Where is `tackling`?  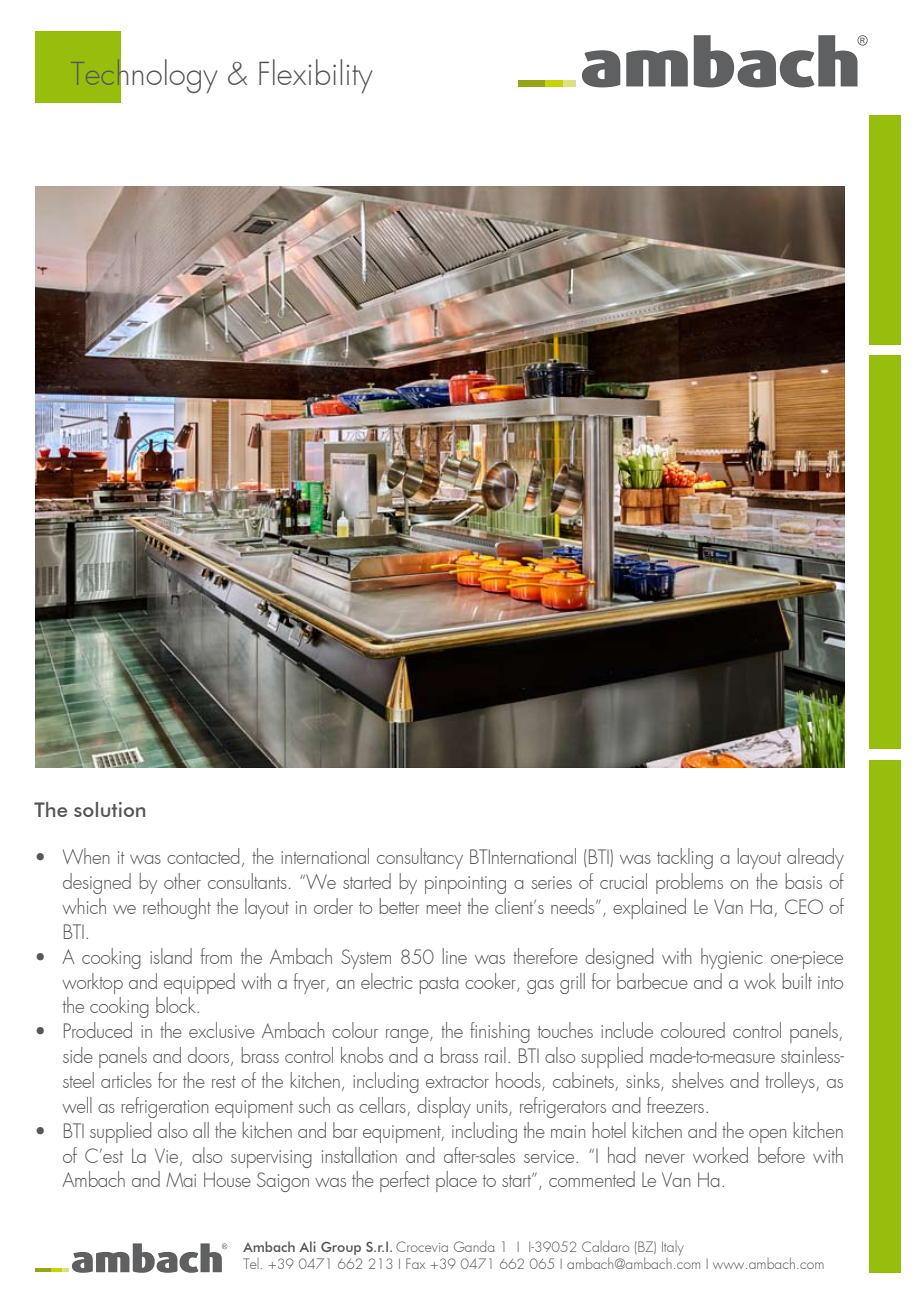 tackling is located at coordinates (685, 858).
